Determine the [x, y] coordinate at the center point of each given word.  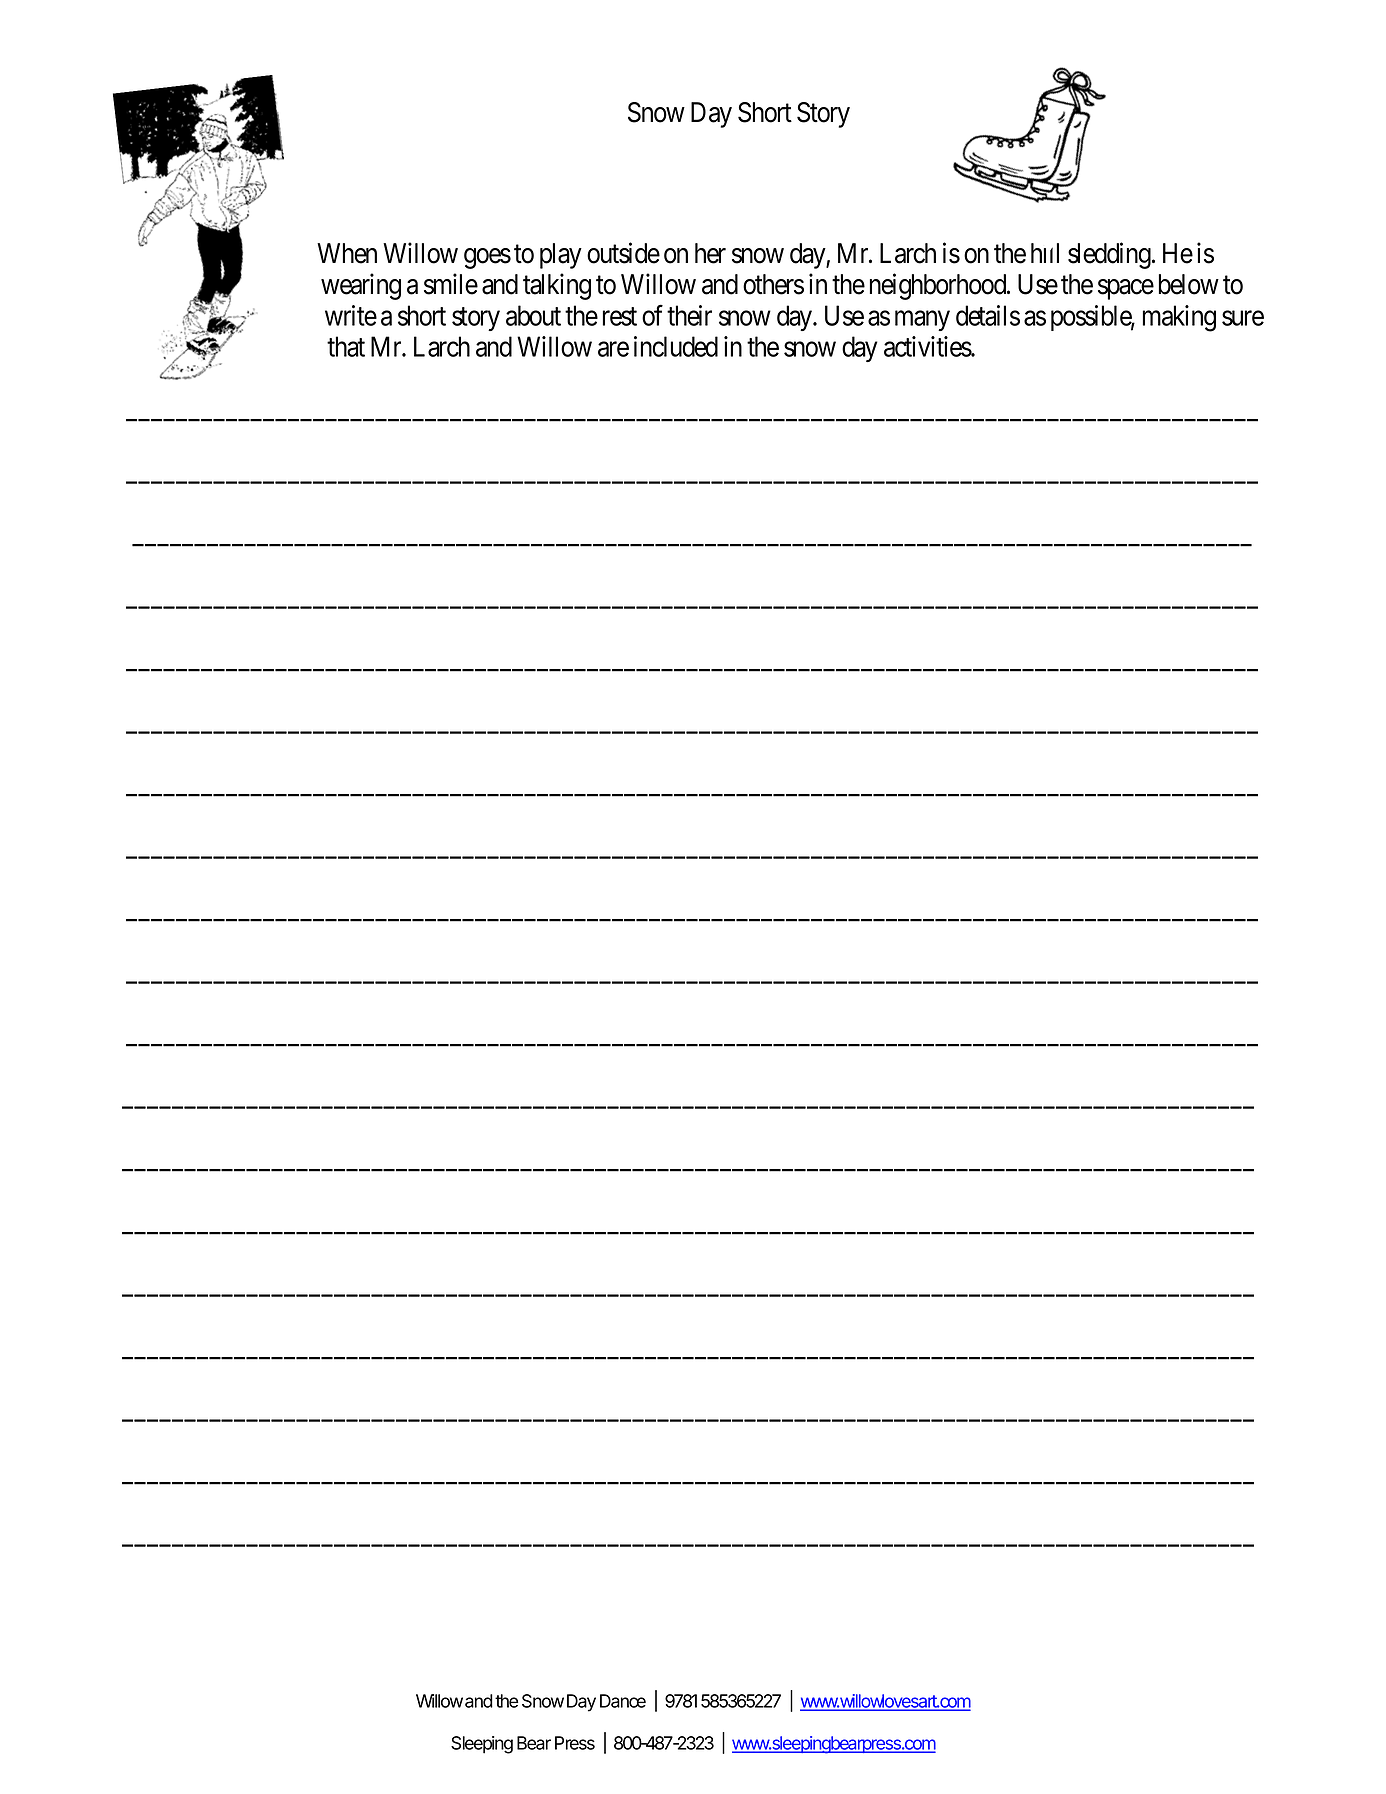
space [1126, 289]
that [346, 346]
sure [1243, 318]
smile [451, 284]
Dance [623, 1701]
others [773, 284]
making [1179, 318]
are [613, 349]
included [676, 346]
